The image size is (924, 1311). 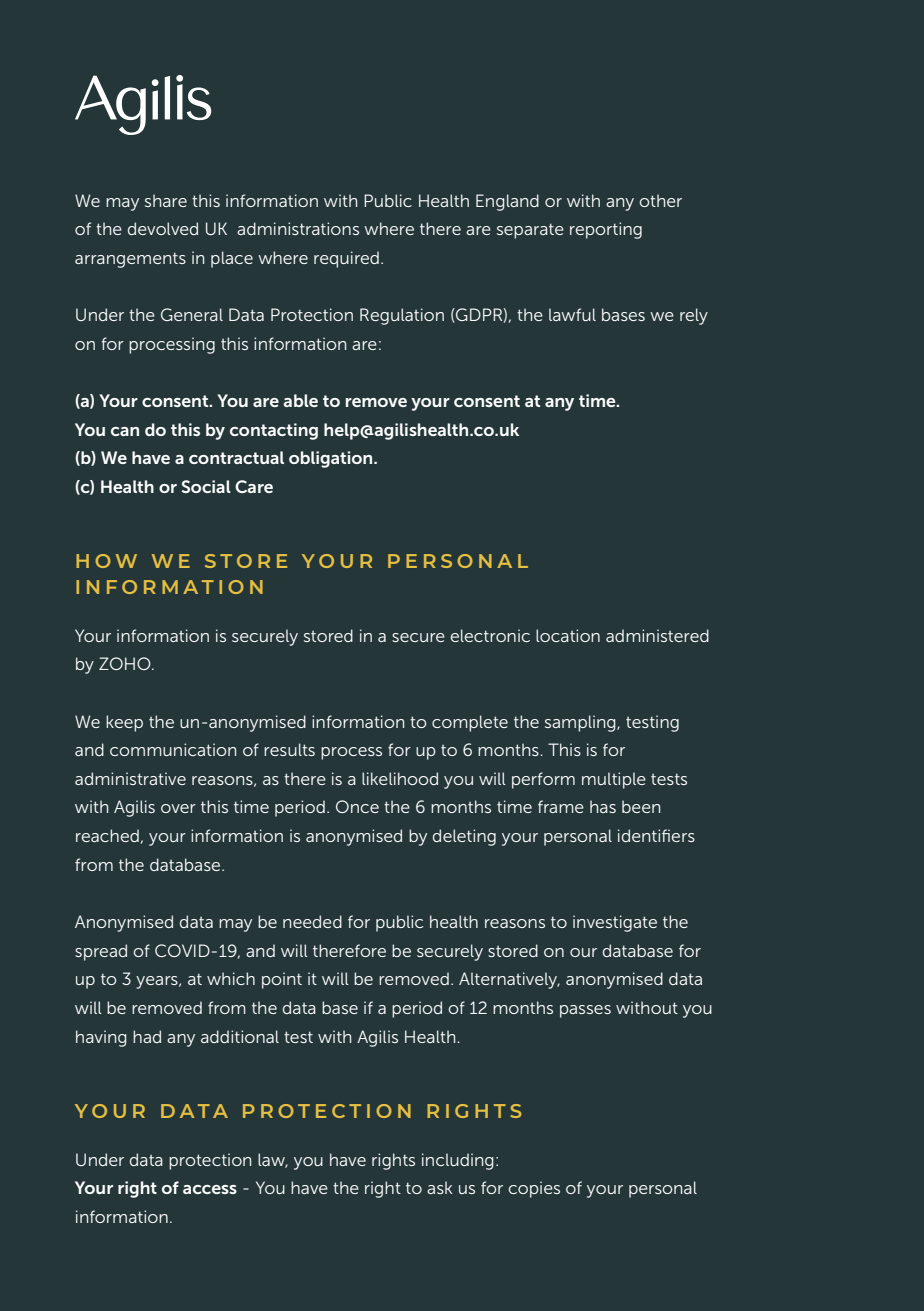 What do you see at coordinates (440, 1187) in the screenshot?
I see `ask` at bounding box center [440, 1187].
